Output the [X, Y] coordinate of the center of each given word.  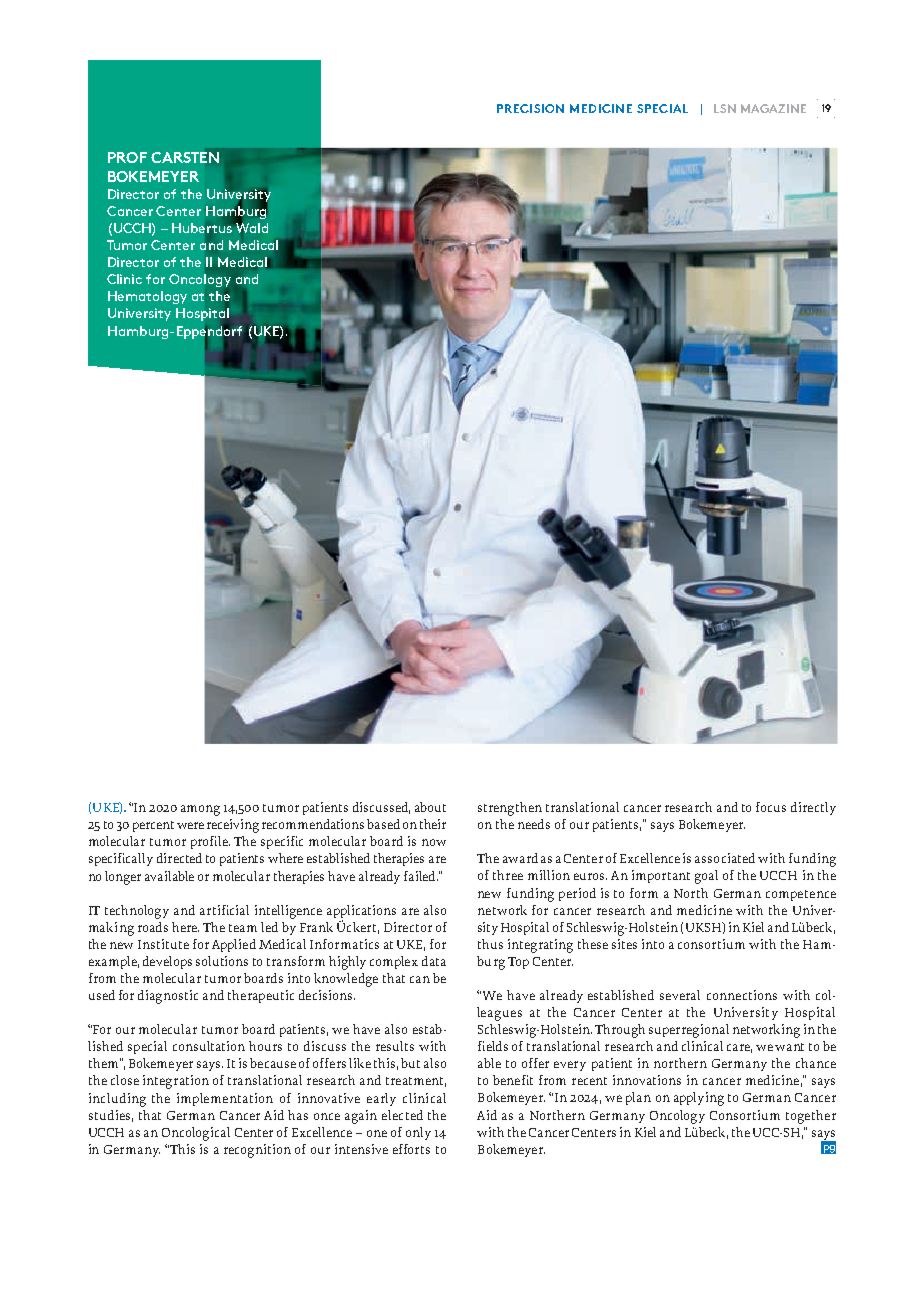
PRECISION [530, 108]
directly [813, 808]
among [200, 810]
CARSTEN [185, 157]
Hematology [147, 297]
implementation [225, 1099]
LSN [725, 108]
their [433, 824]
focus [771, 807]
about [430, 807]
